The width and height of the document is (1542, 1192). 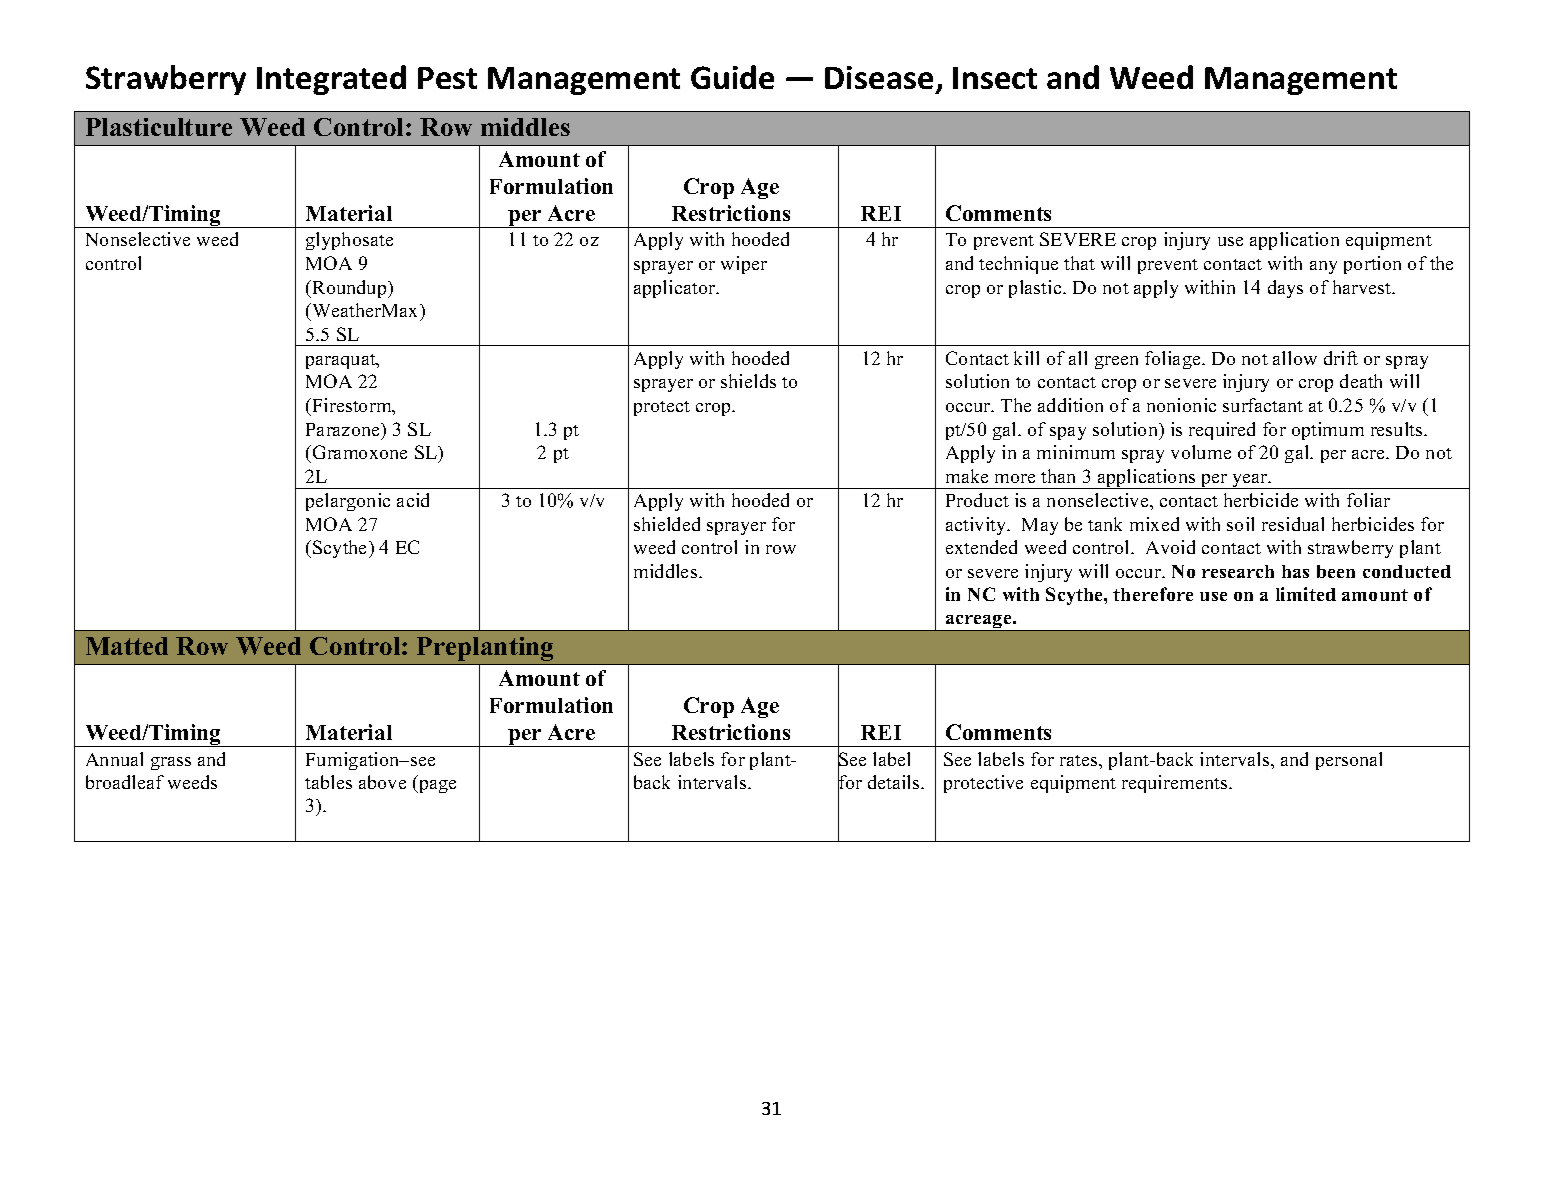 I want to click on tables, so click(x=328, y=782).
